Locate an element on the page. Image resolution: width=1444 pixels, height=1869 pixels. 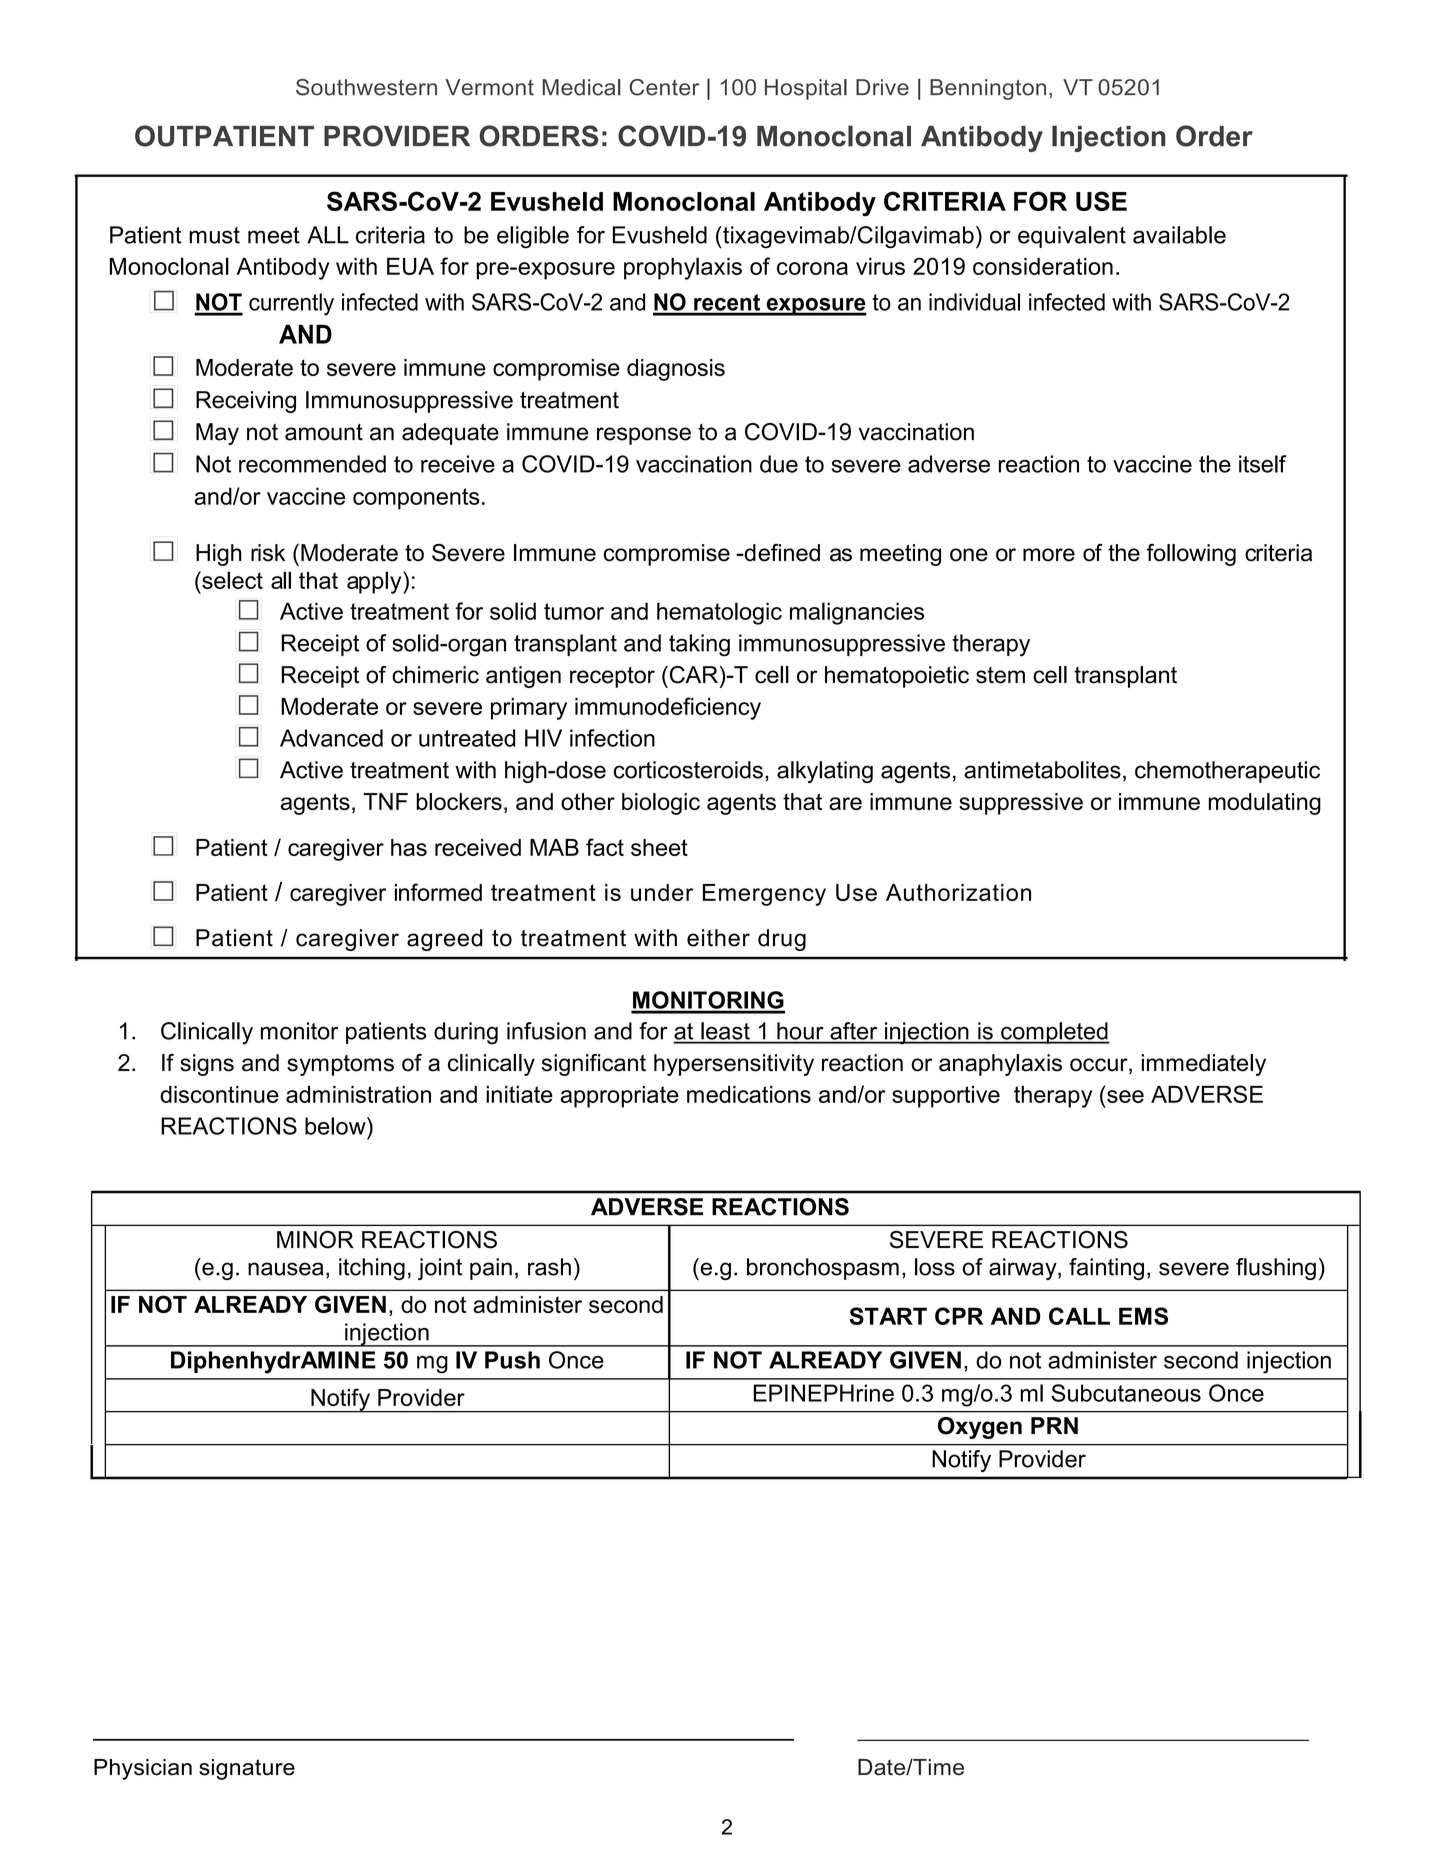
signature is located at coordinates (247, 1769).
